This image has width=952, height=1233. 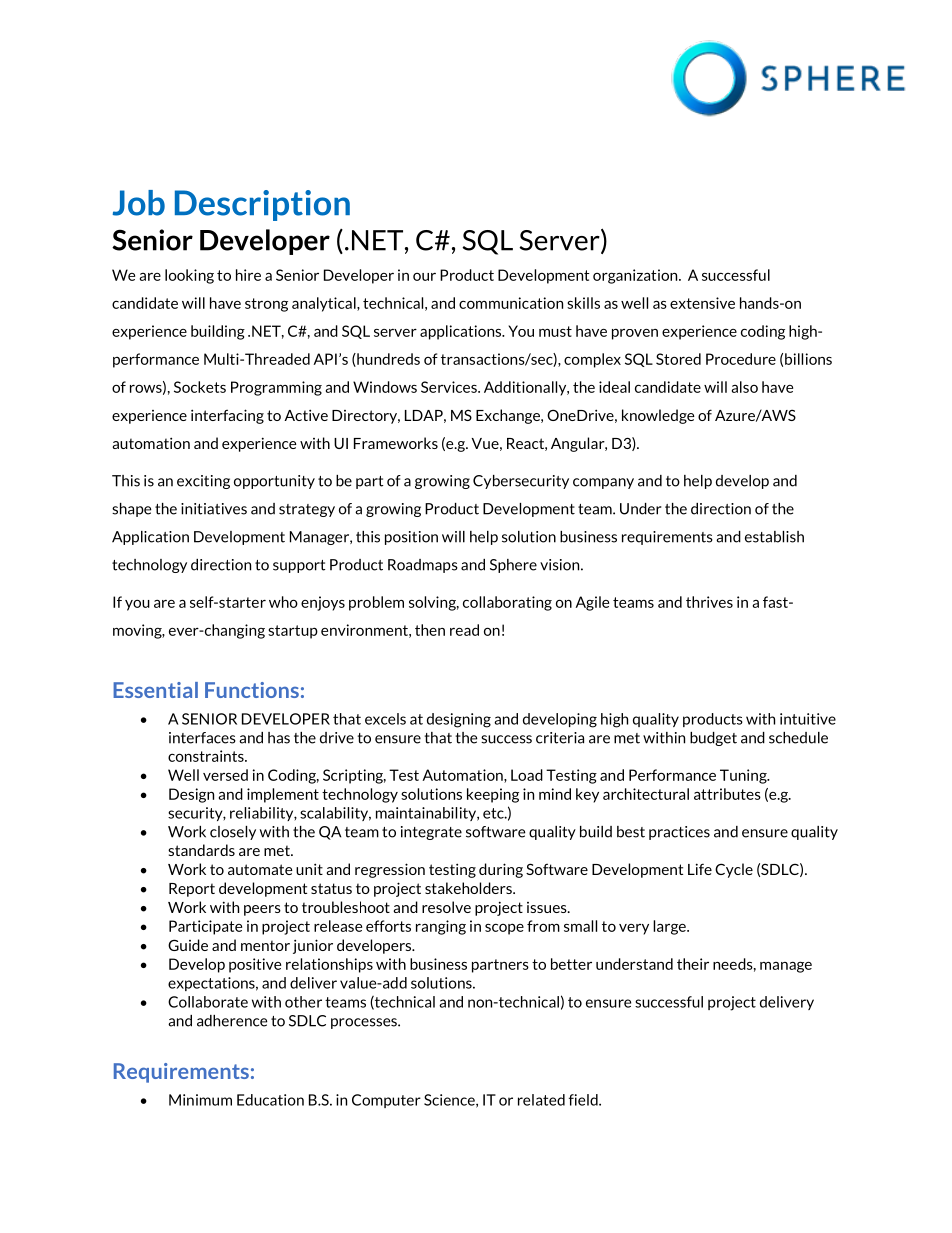 What do you see at coordinates (501, 870) in the image?
I see `during` at bounding box center [501, 870].
